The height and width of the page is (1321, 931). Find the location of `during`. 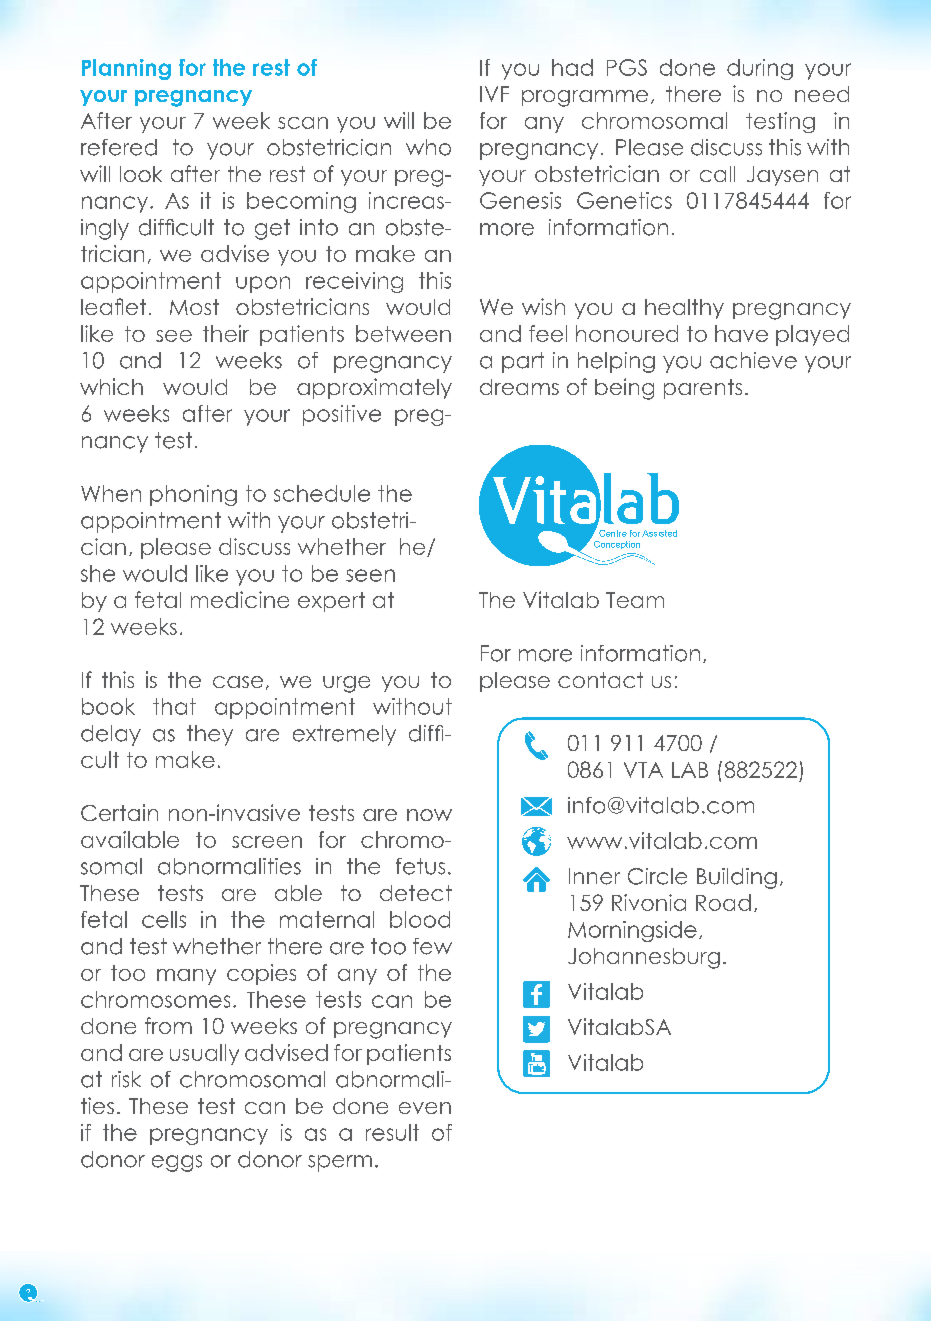

during is located at coordinates (760, 69).
